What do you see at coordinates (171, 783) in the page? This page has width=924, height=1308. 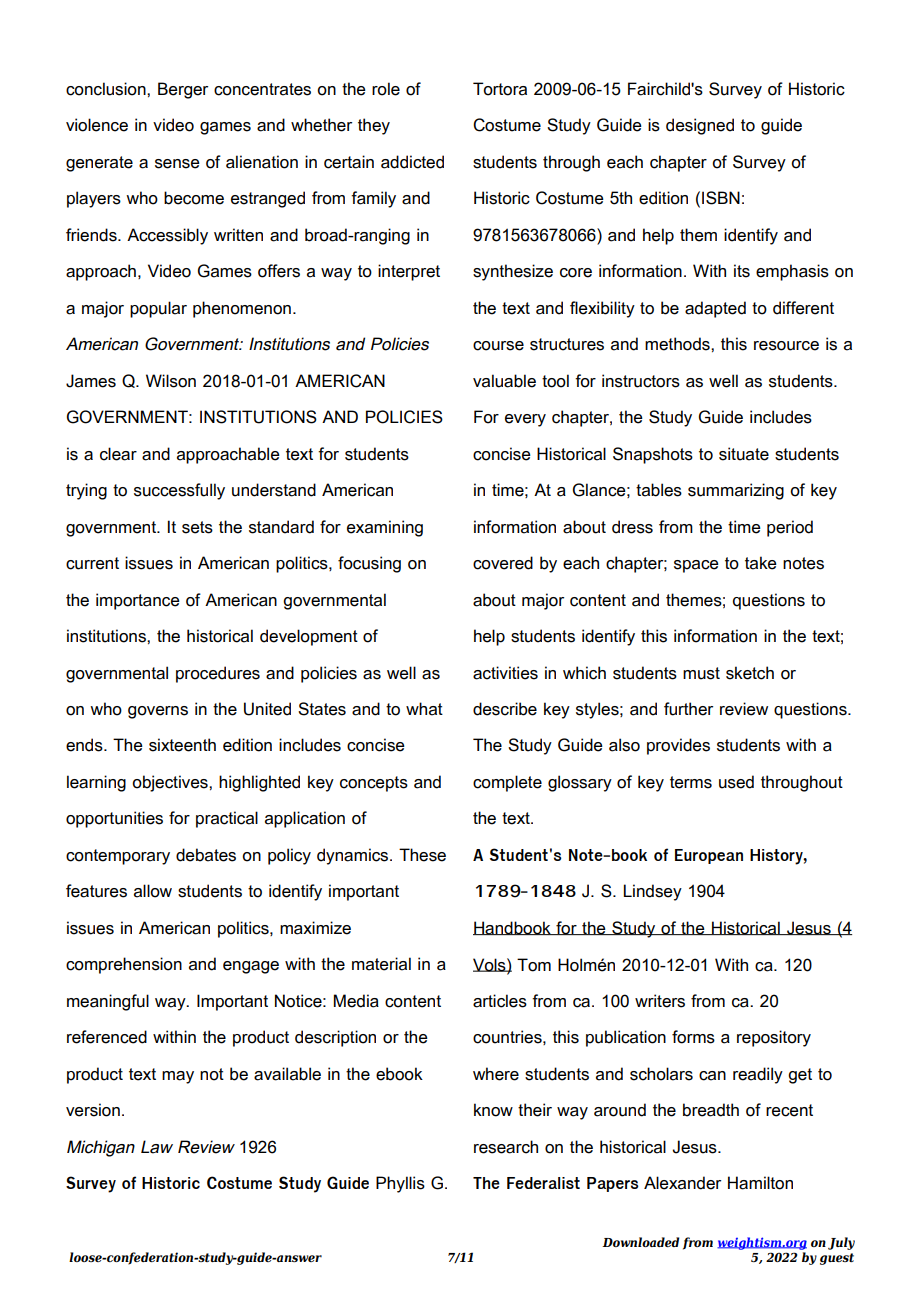 I see `objectives` at bounding box center [171, 783].
